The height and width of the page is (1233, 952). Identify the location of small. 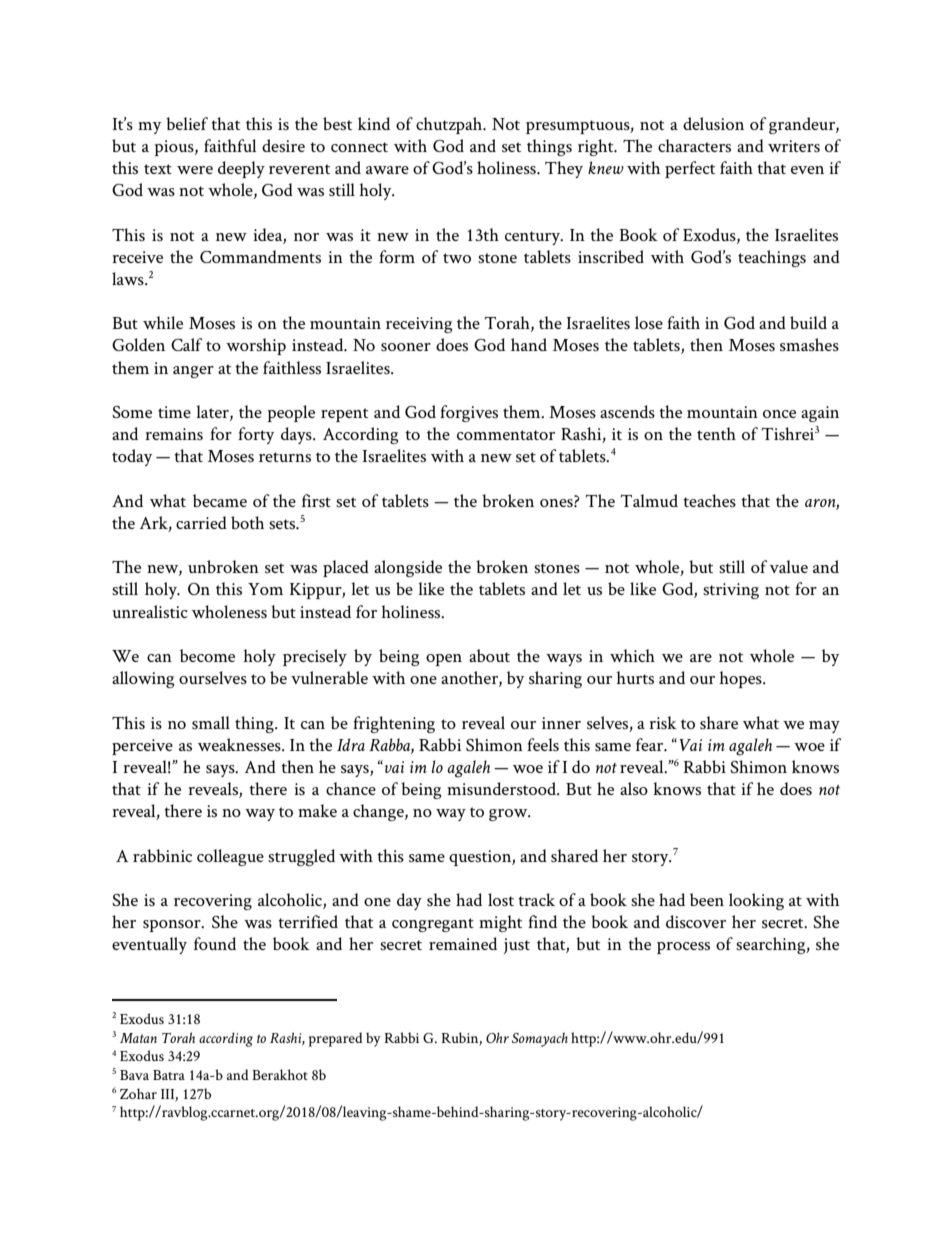
(211, 722).
